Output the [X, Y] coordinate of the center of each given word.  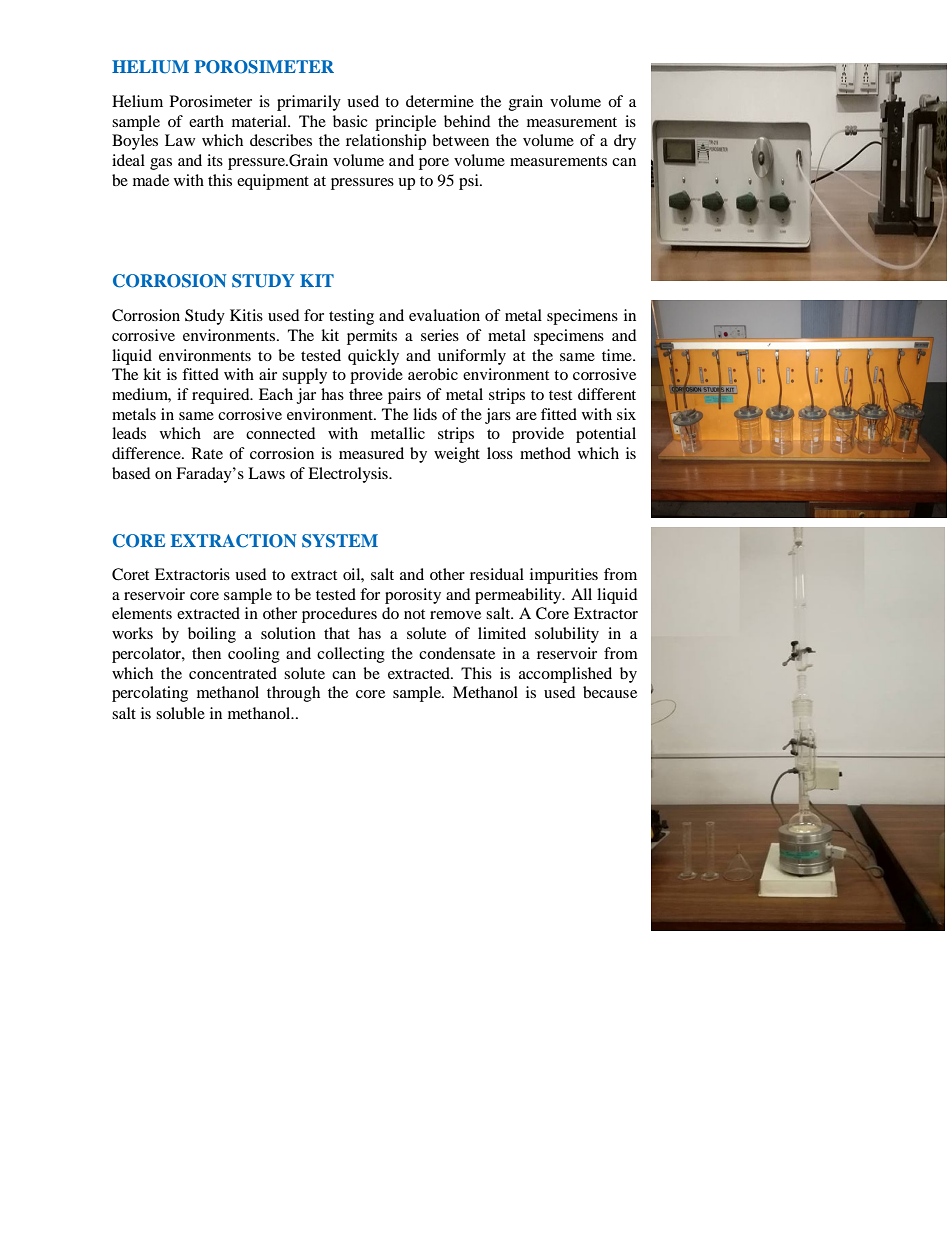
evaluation [444, 315]
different [607, 394]
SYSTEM [340, 541]
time [618, 355]
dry [625, 142]
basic [350, 121]
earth [206, 121]
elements [142, 613]
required [222, 396]
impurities [564, 576]
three [366, 394]
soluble [180, 713]
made [151, 180]
